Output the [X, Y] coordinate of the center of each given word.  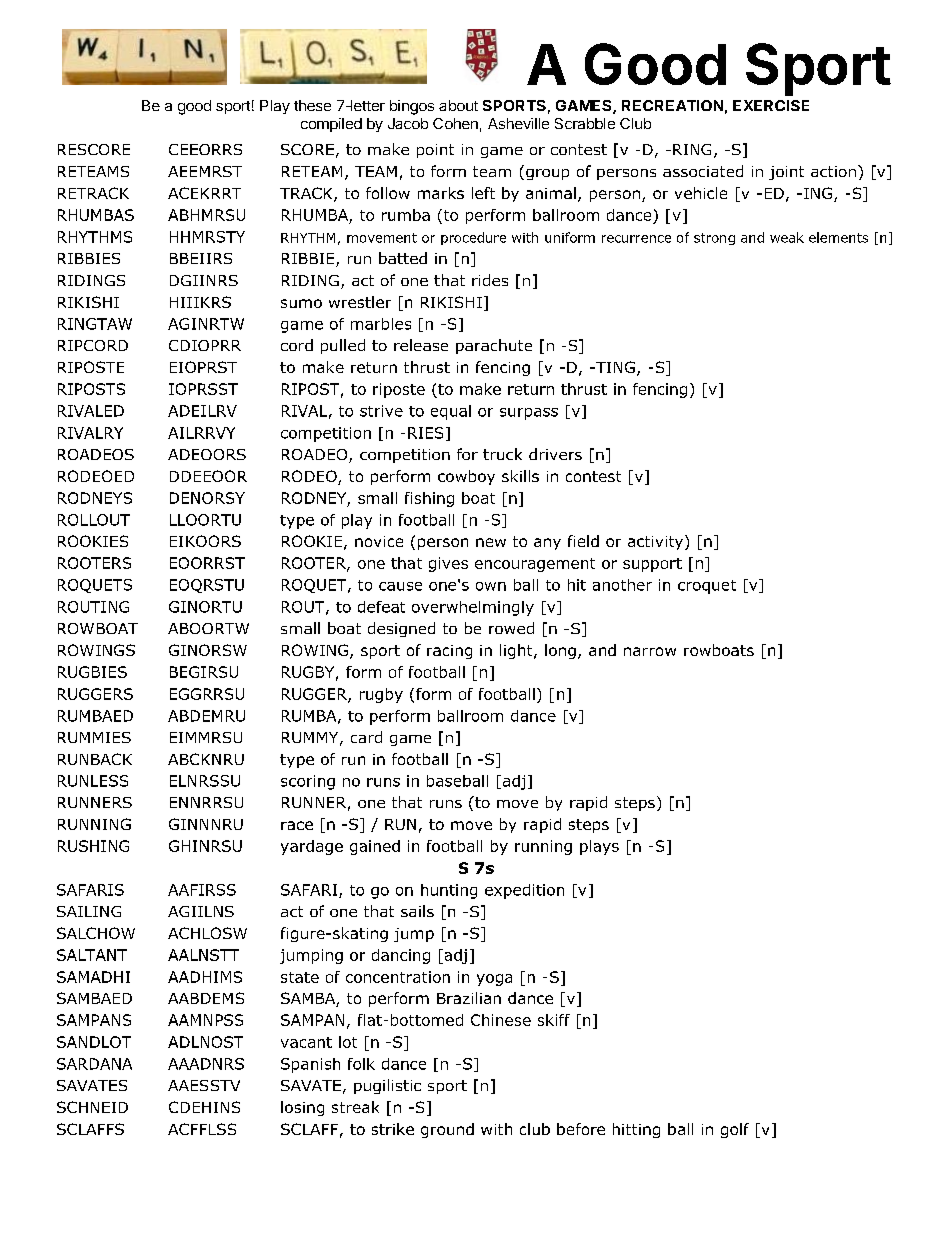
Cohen [455, 123]
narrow [650, 651]
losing [302, 1108]
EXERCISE [771, 105]
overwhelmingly [473, 608]
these [312, 105]
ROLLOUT [94, 520]
